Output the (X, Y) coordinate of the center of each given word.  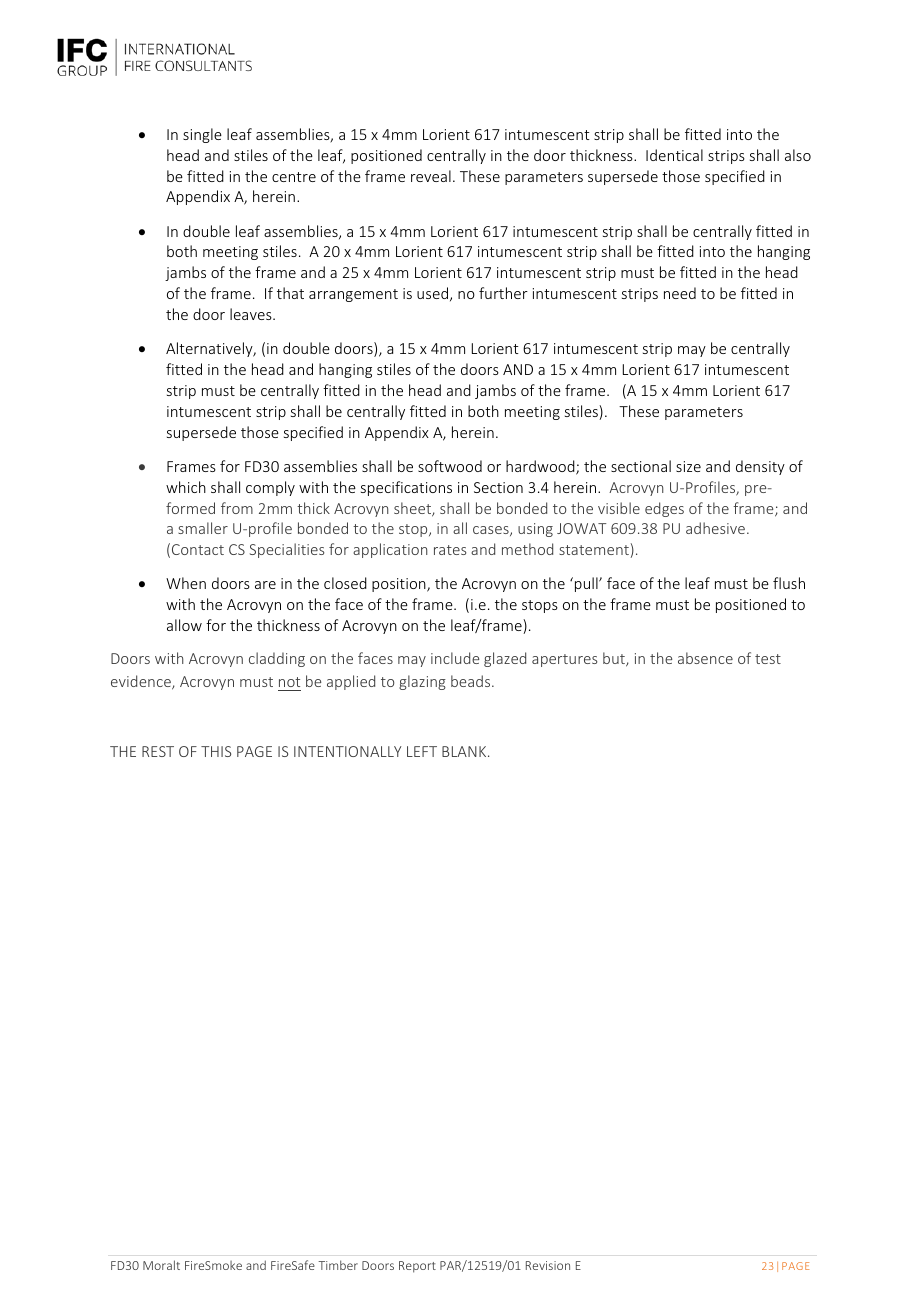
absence (705, 658)
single (202, 135)
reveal (431, 176)
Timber (338, 1265)
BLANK (465, 751)
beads (472, 681)
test (768, 659)
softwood (450, 466)
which (186, 487)
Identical (674, 155)
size (688, 466)
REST (158, 751)
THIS (216, 751)
